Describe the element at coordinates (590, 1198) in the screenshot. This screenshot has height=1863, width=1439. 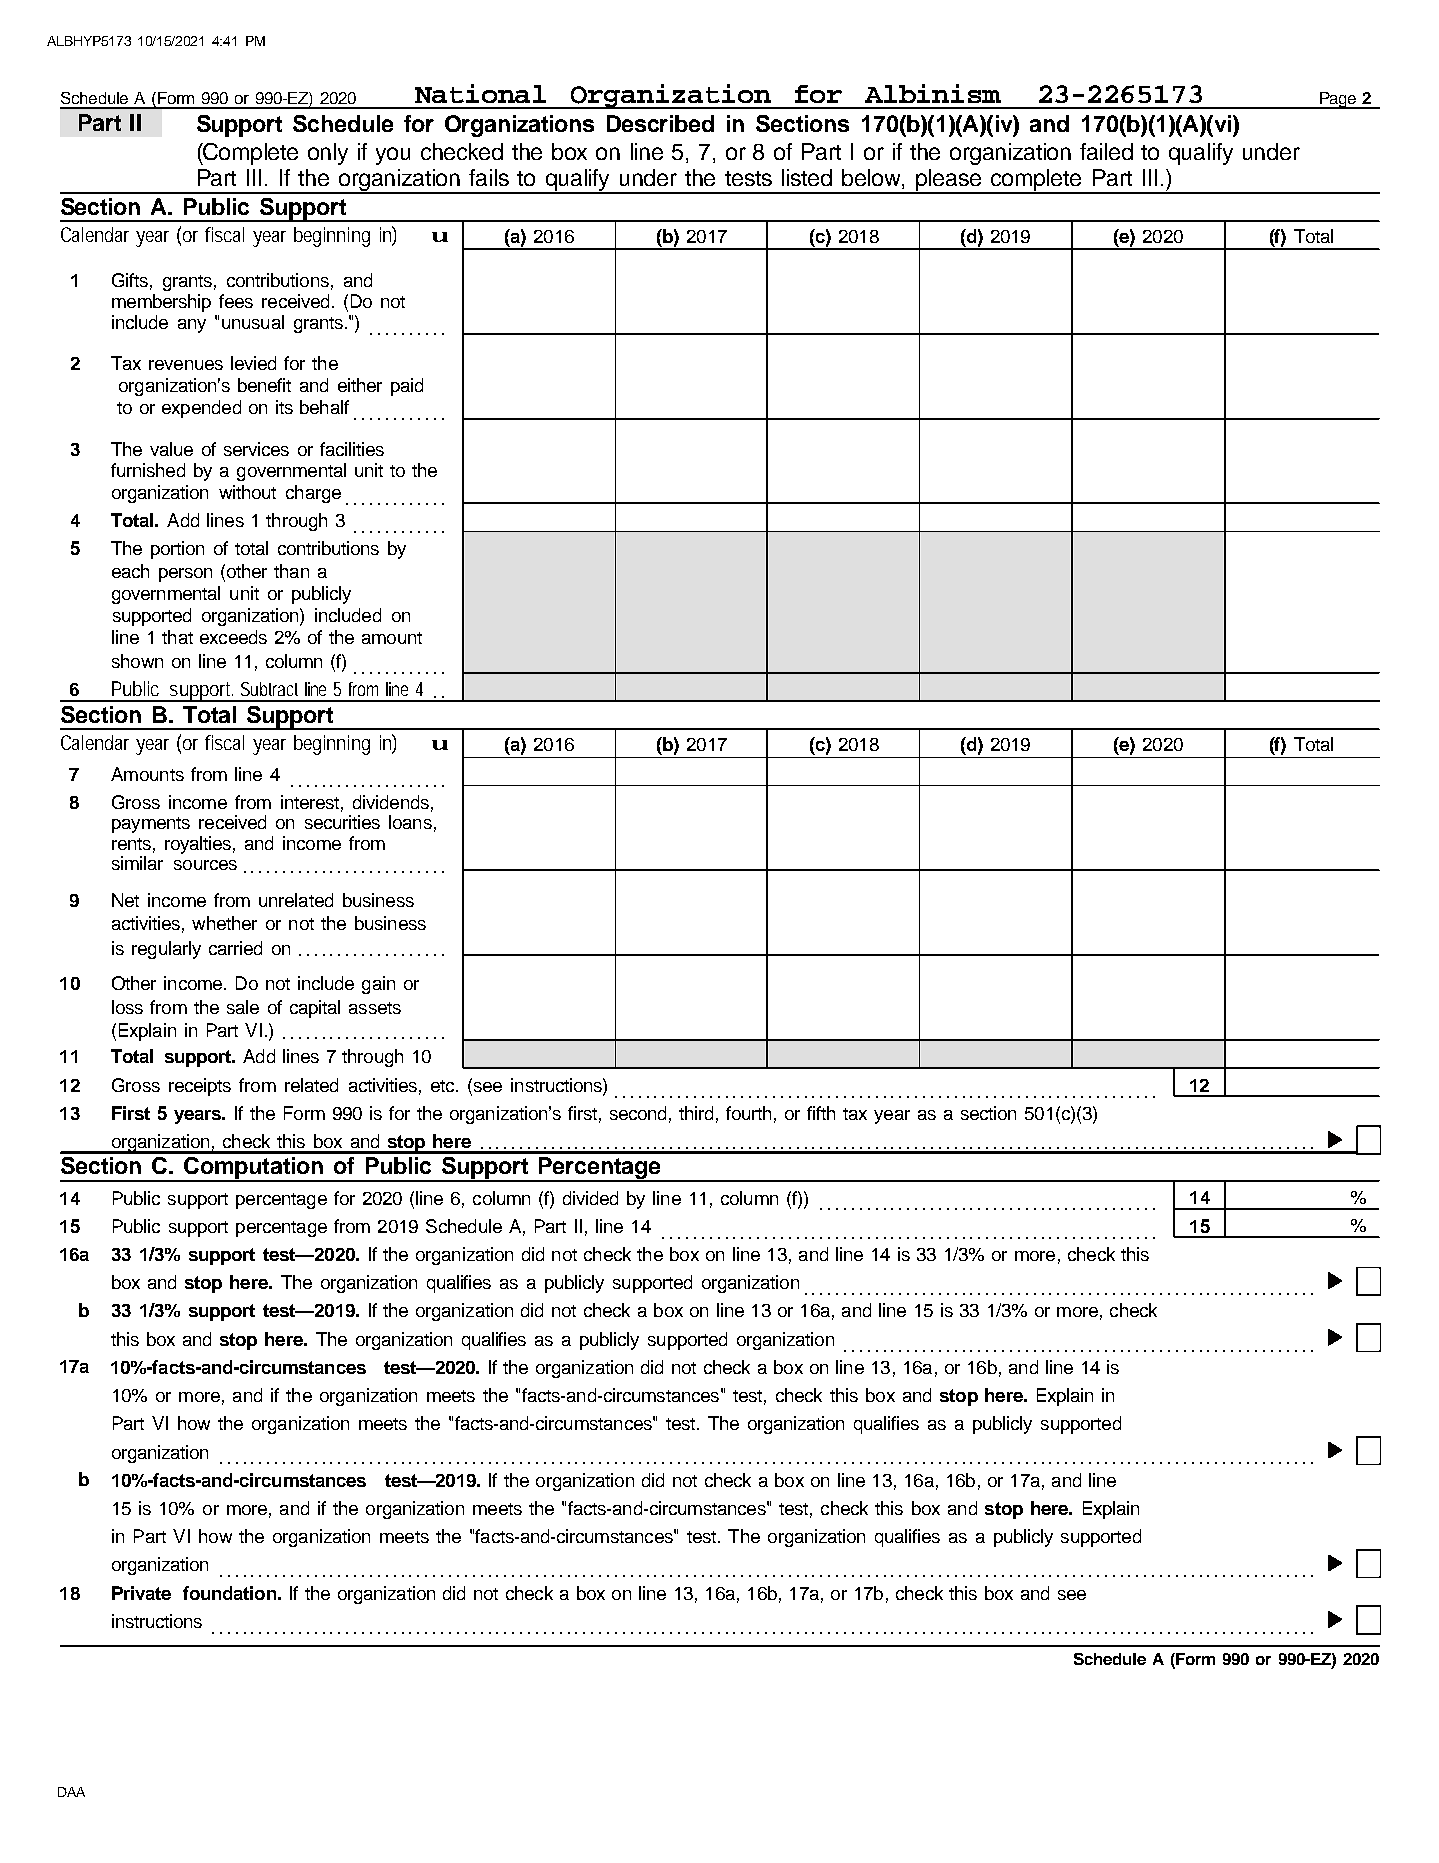
I see `divided` at that location.
